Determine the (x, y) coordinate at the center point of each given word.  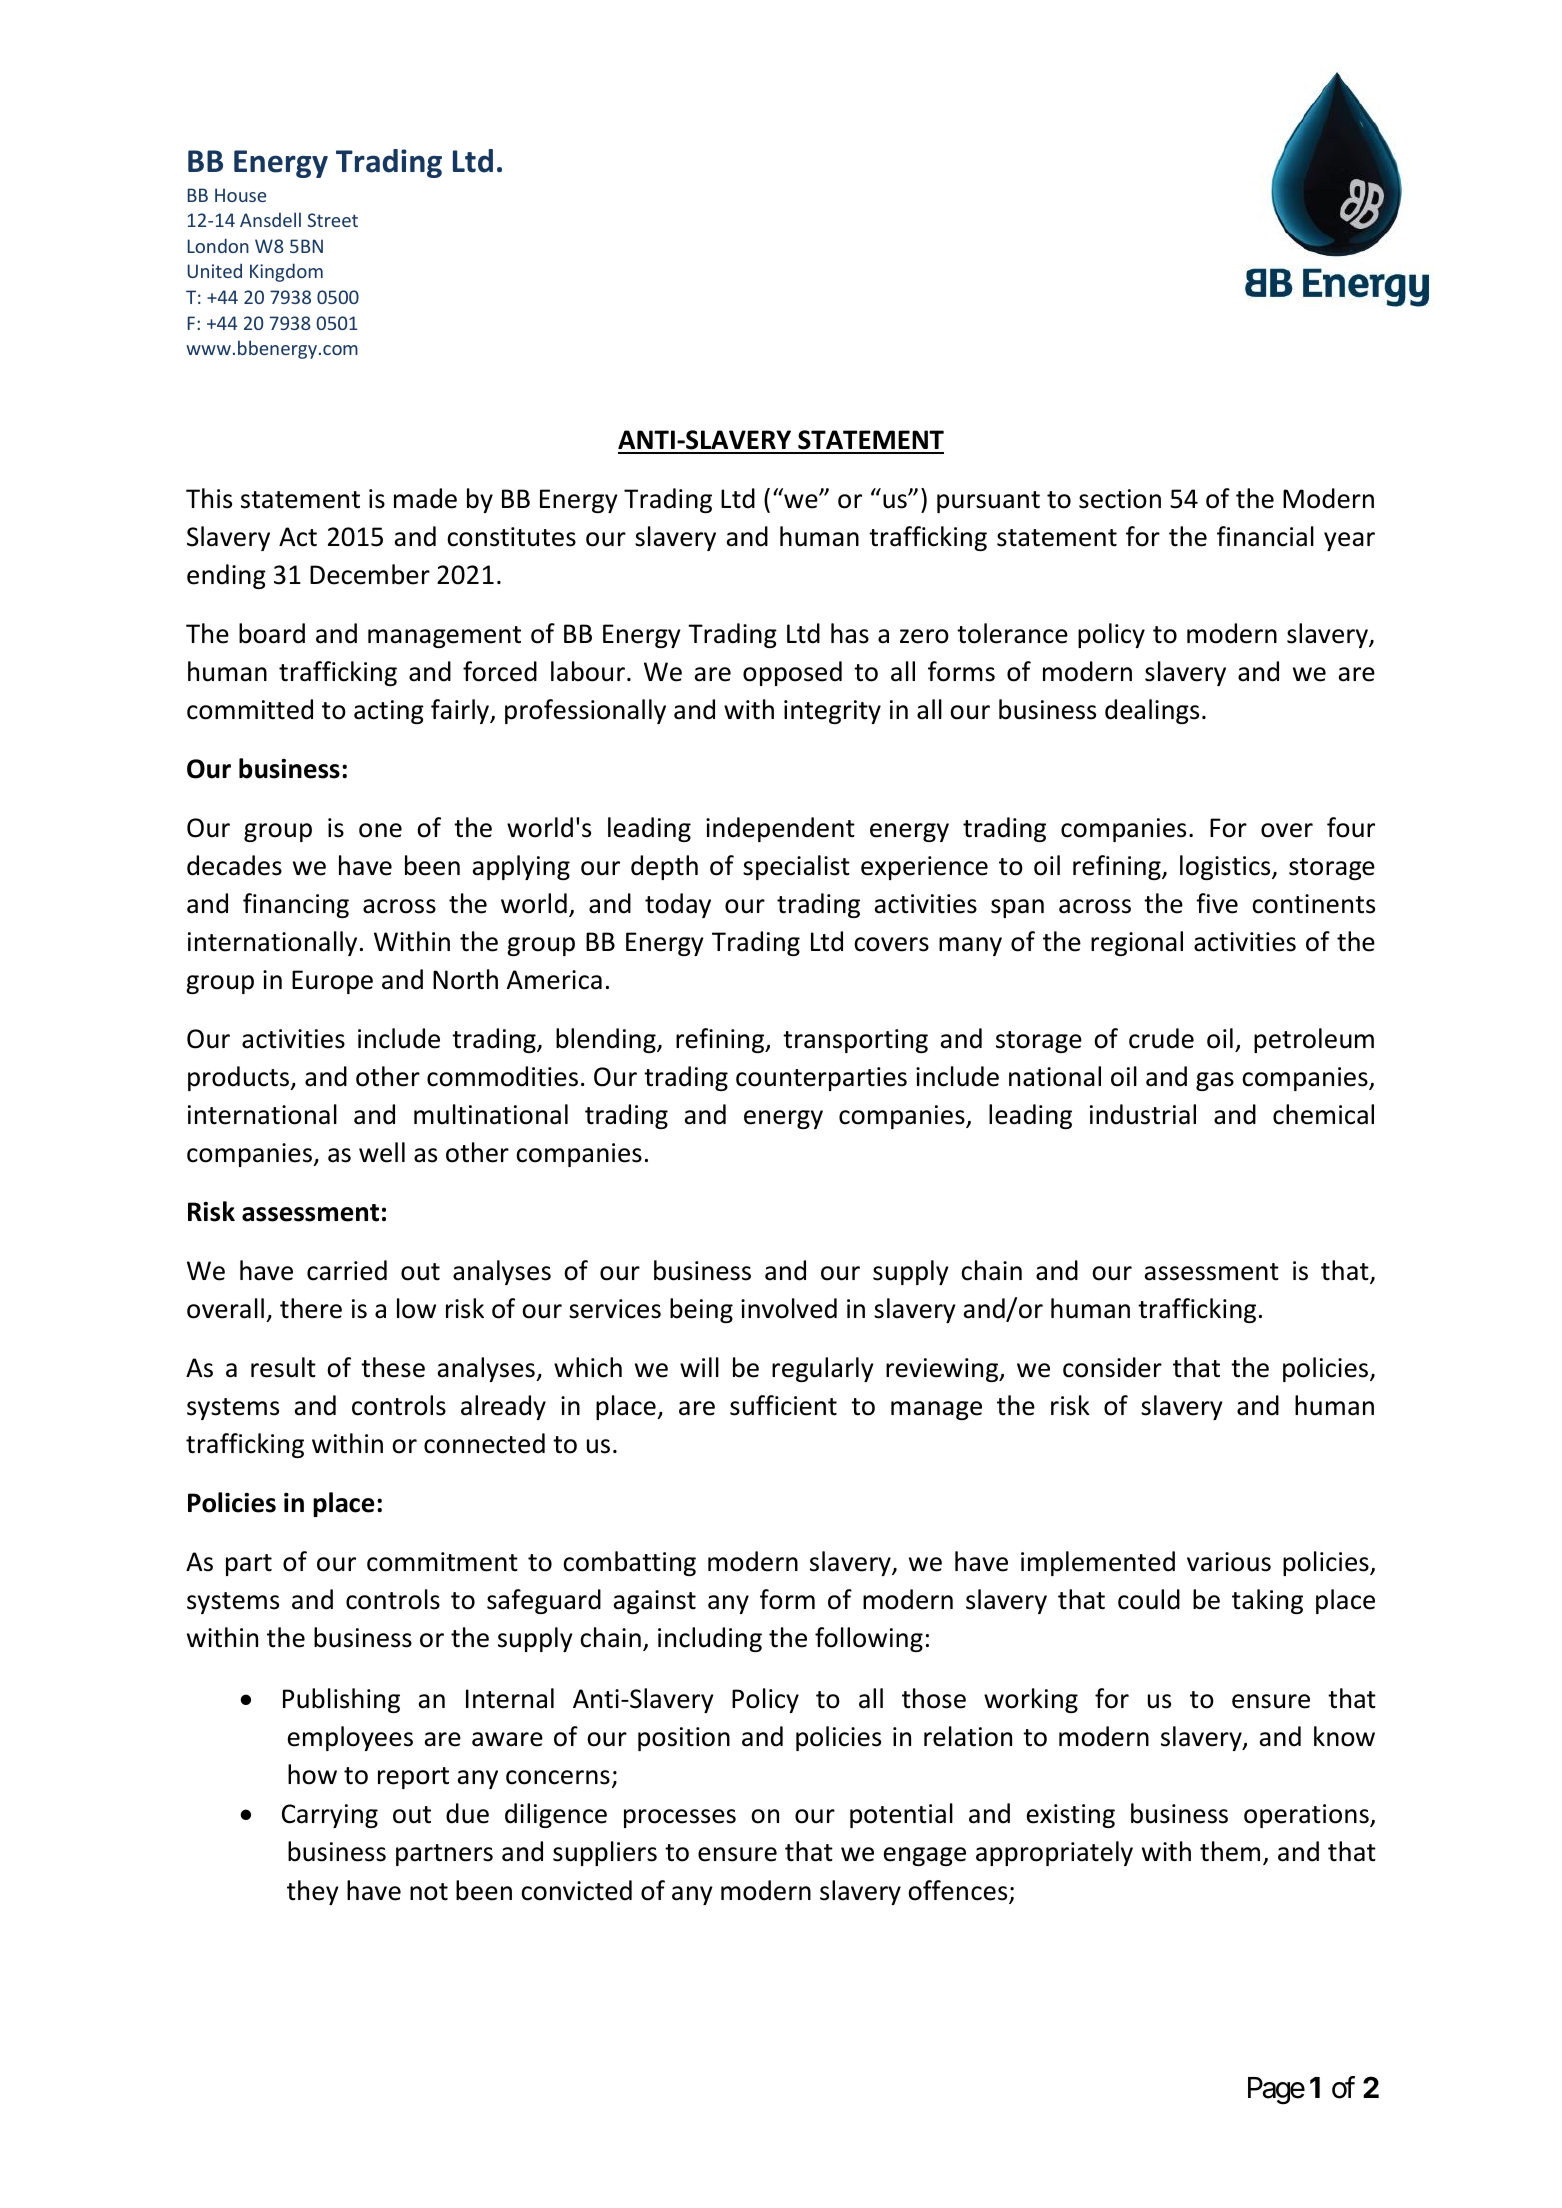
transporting (855, 1041)
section (1120, 499)
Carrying (330, 1816)
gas (1215, 1081)
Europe (332, 982)
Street (333, 220)
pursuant (988, 502)
